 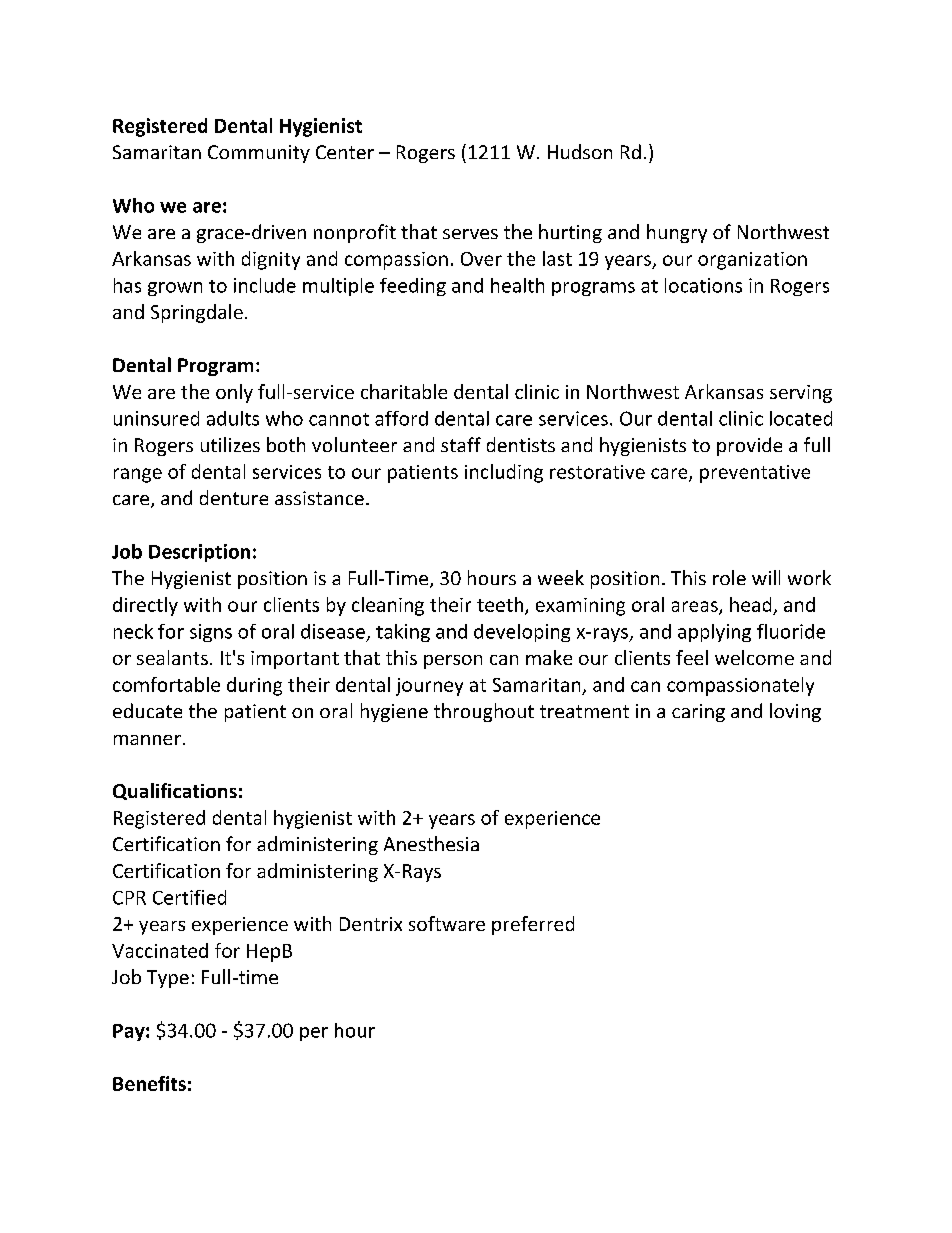 I want to click on Certified, so click(x=189, y=897).
